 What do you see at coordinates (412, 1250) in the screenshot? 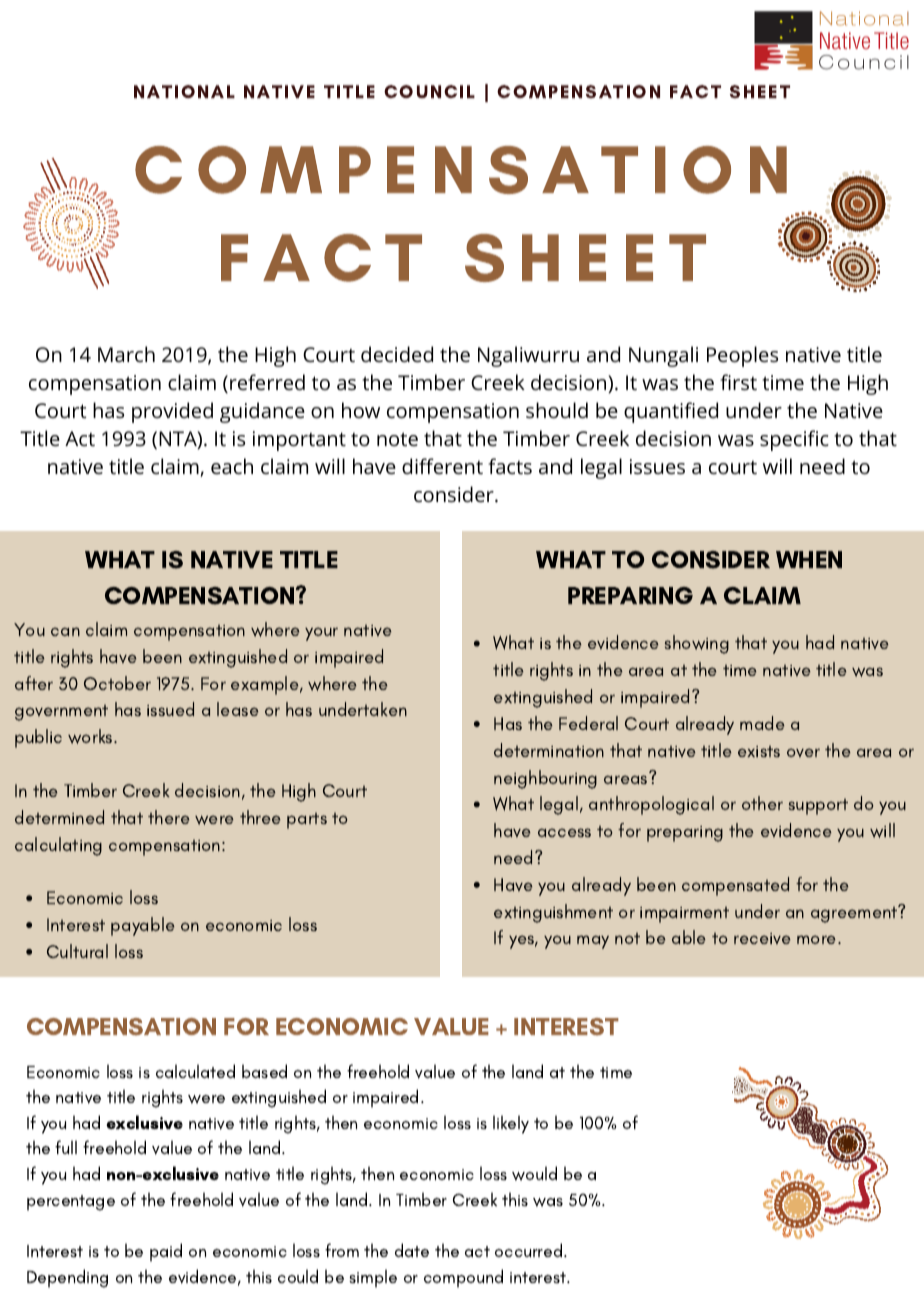
I see `date` at bounding box center [412, 1250].
